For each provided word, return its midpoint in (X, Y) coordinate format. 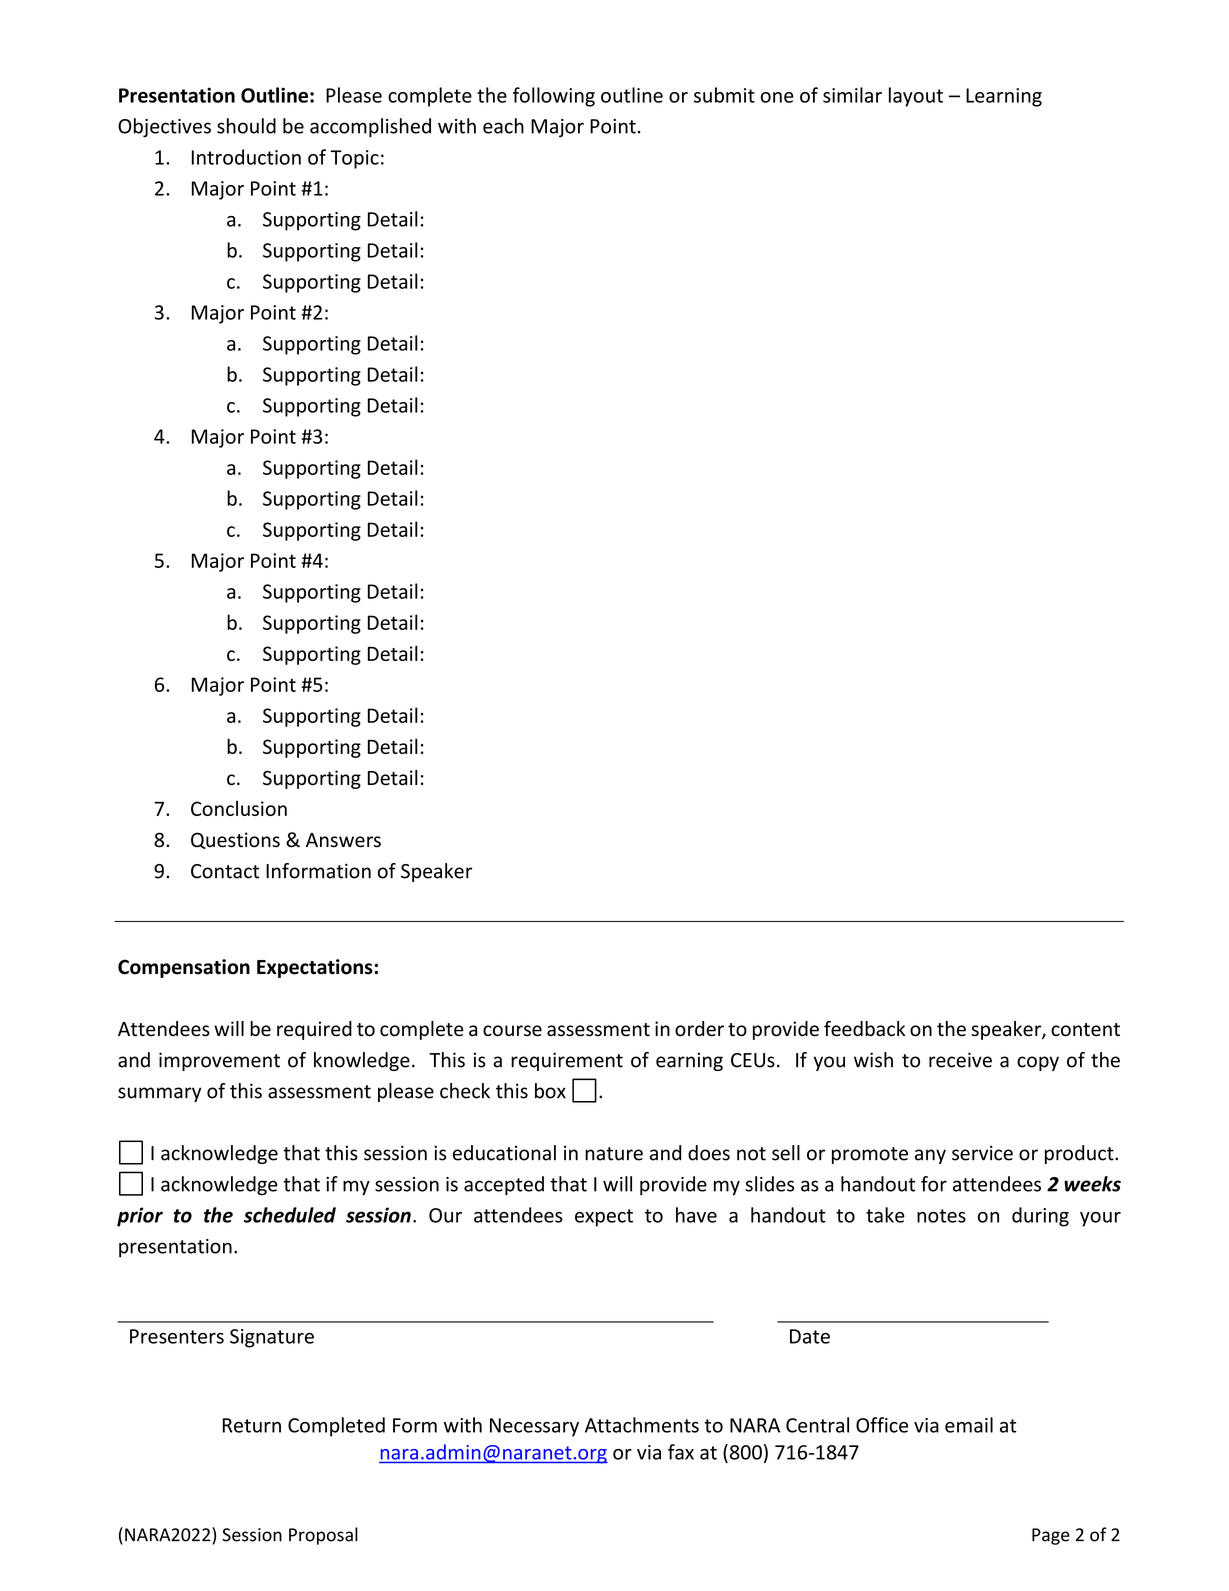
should (246, 126)
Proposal (323, 1536)
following (554, 97)
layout (916, 97)
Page (1051, 1536)
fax (681, 1452)
